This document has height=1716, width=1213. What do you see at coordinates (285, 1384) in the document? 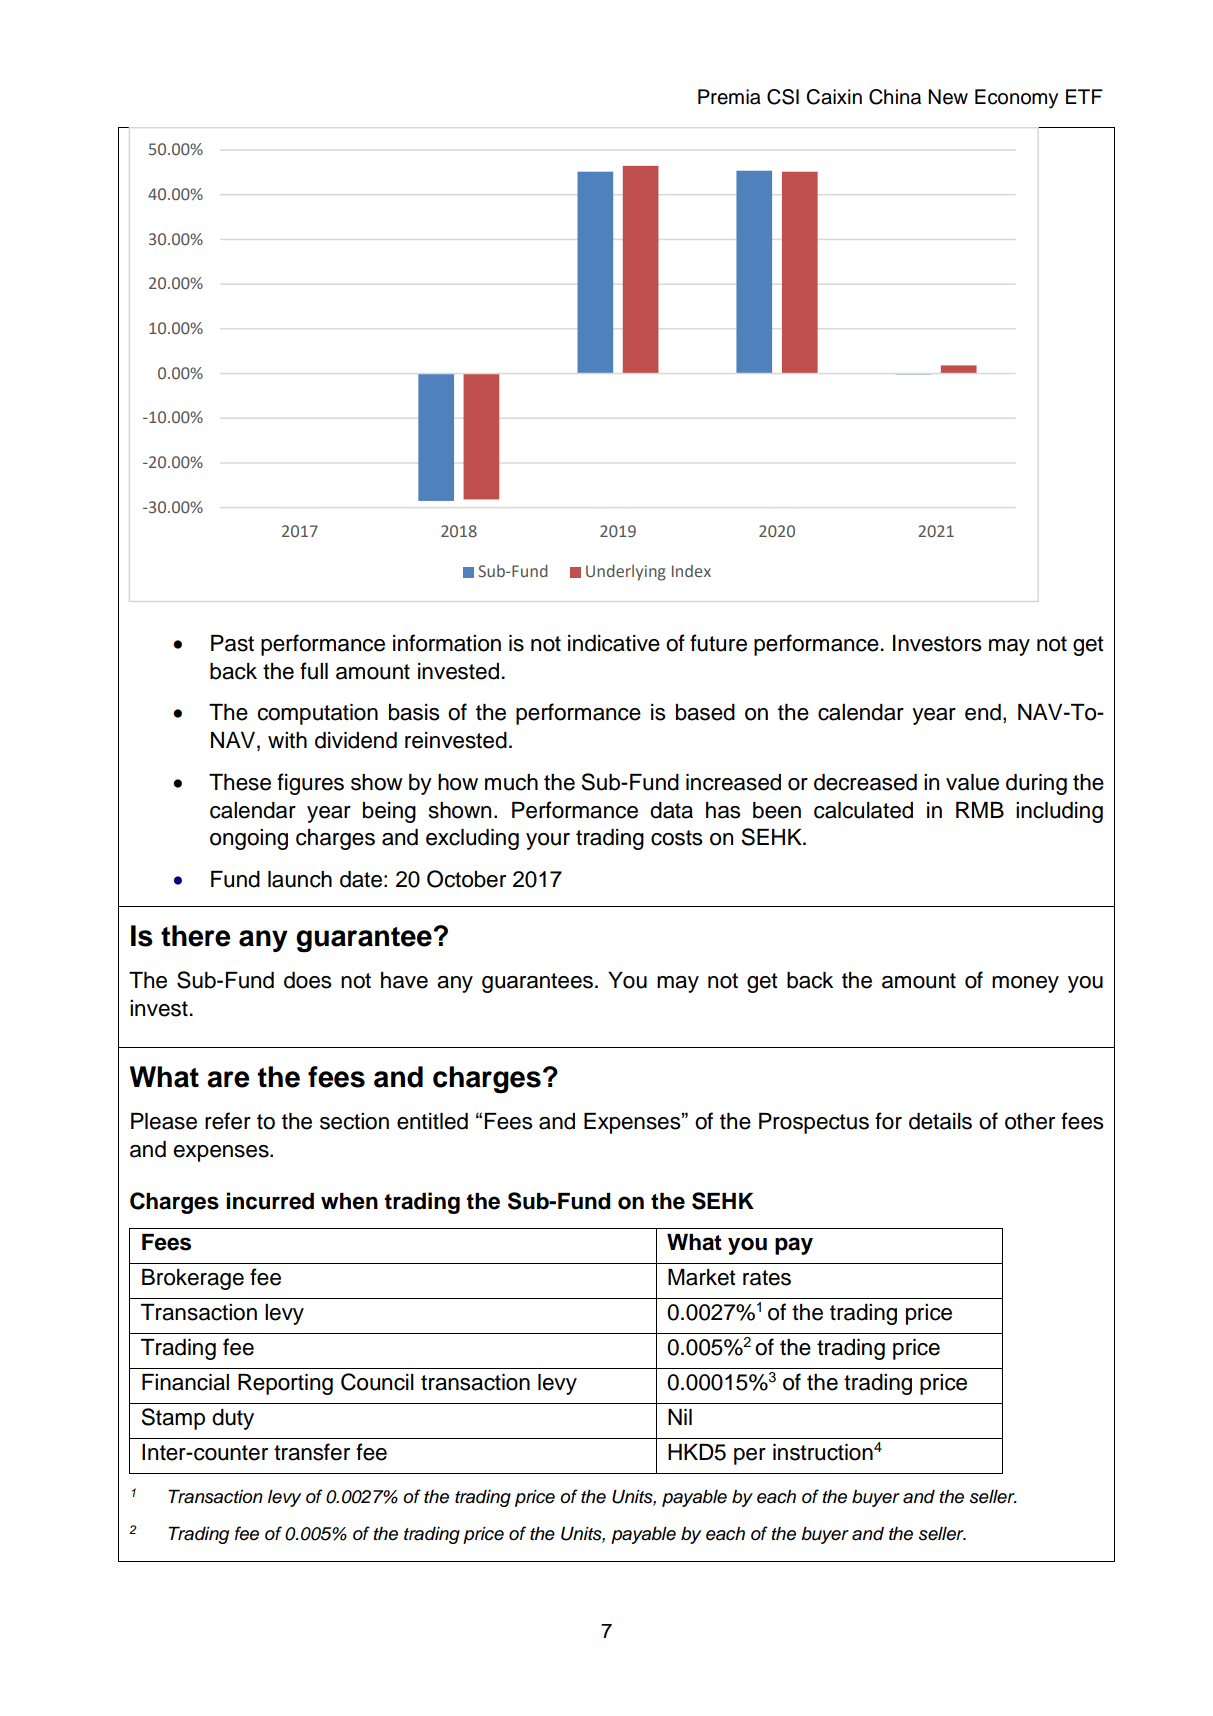
I see `Reporting` at bounding box center [285, 1384].
